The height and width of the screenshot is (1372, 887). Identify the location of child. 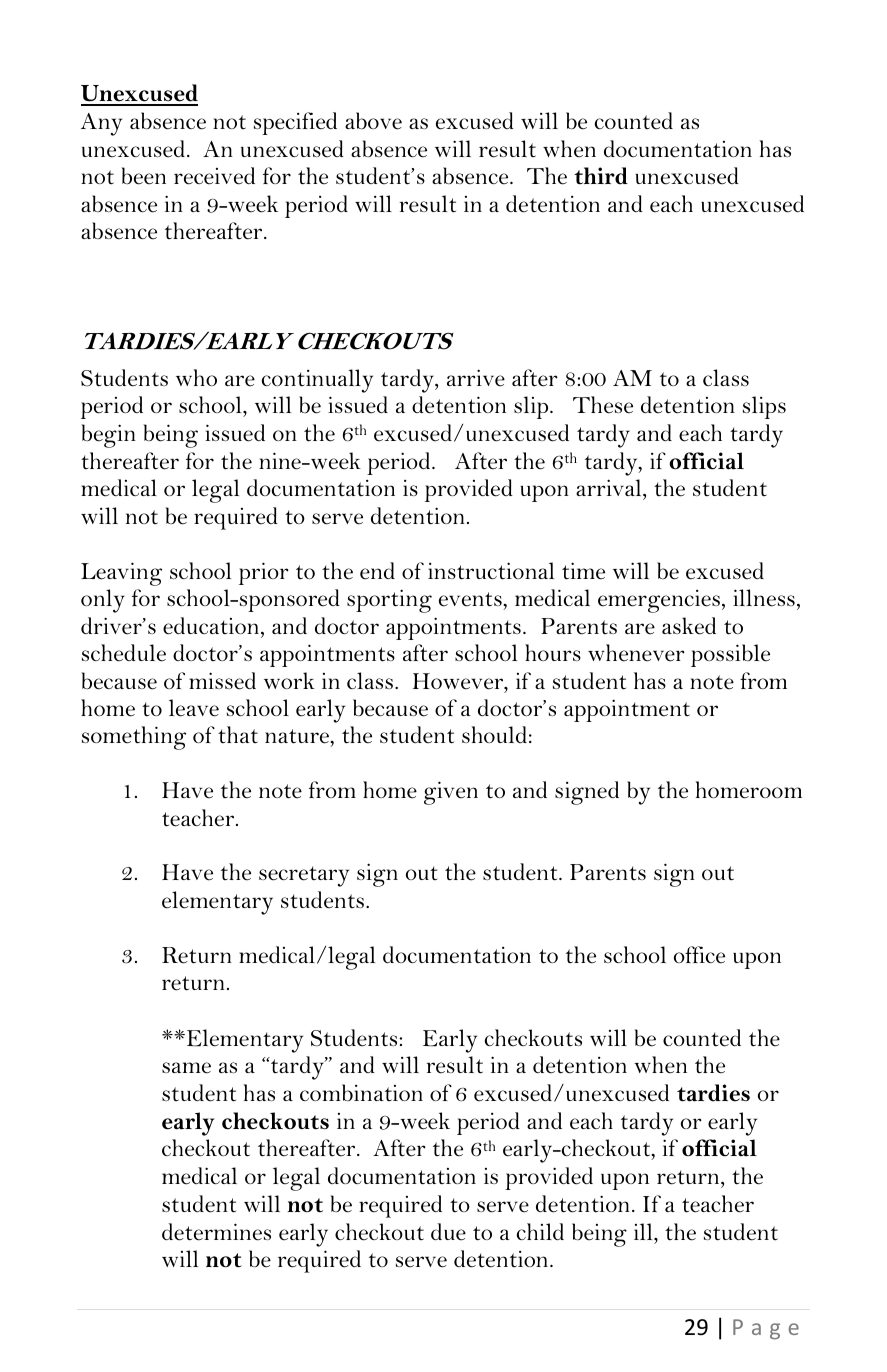
(540, 1231).
